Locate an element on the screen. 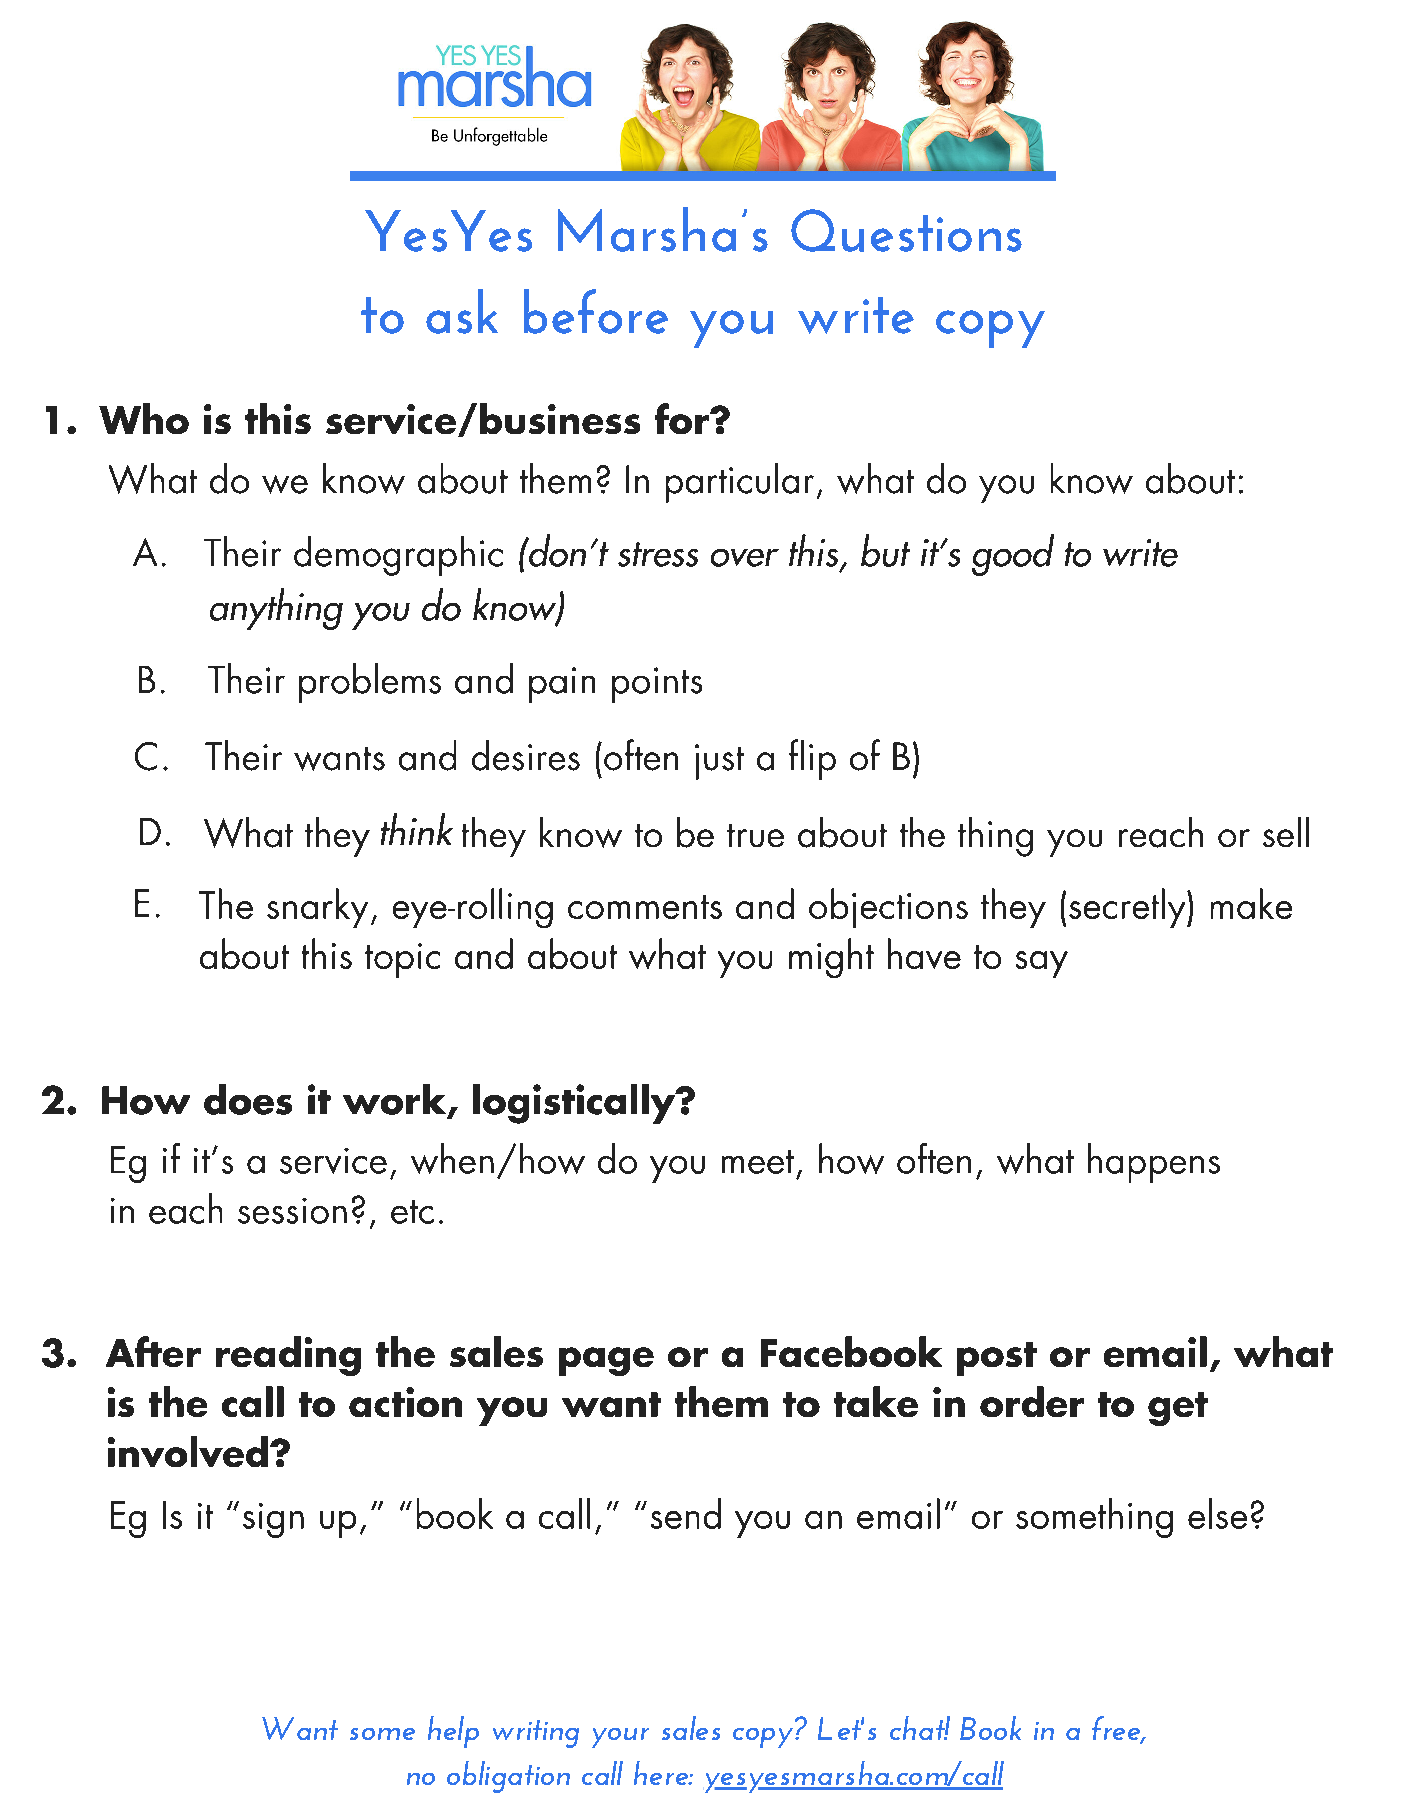 This screenshot has width=1406, height=1820. help is located at coordinates (453, 1732).
